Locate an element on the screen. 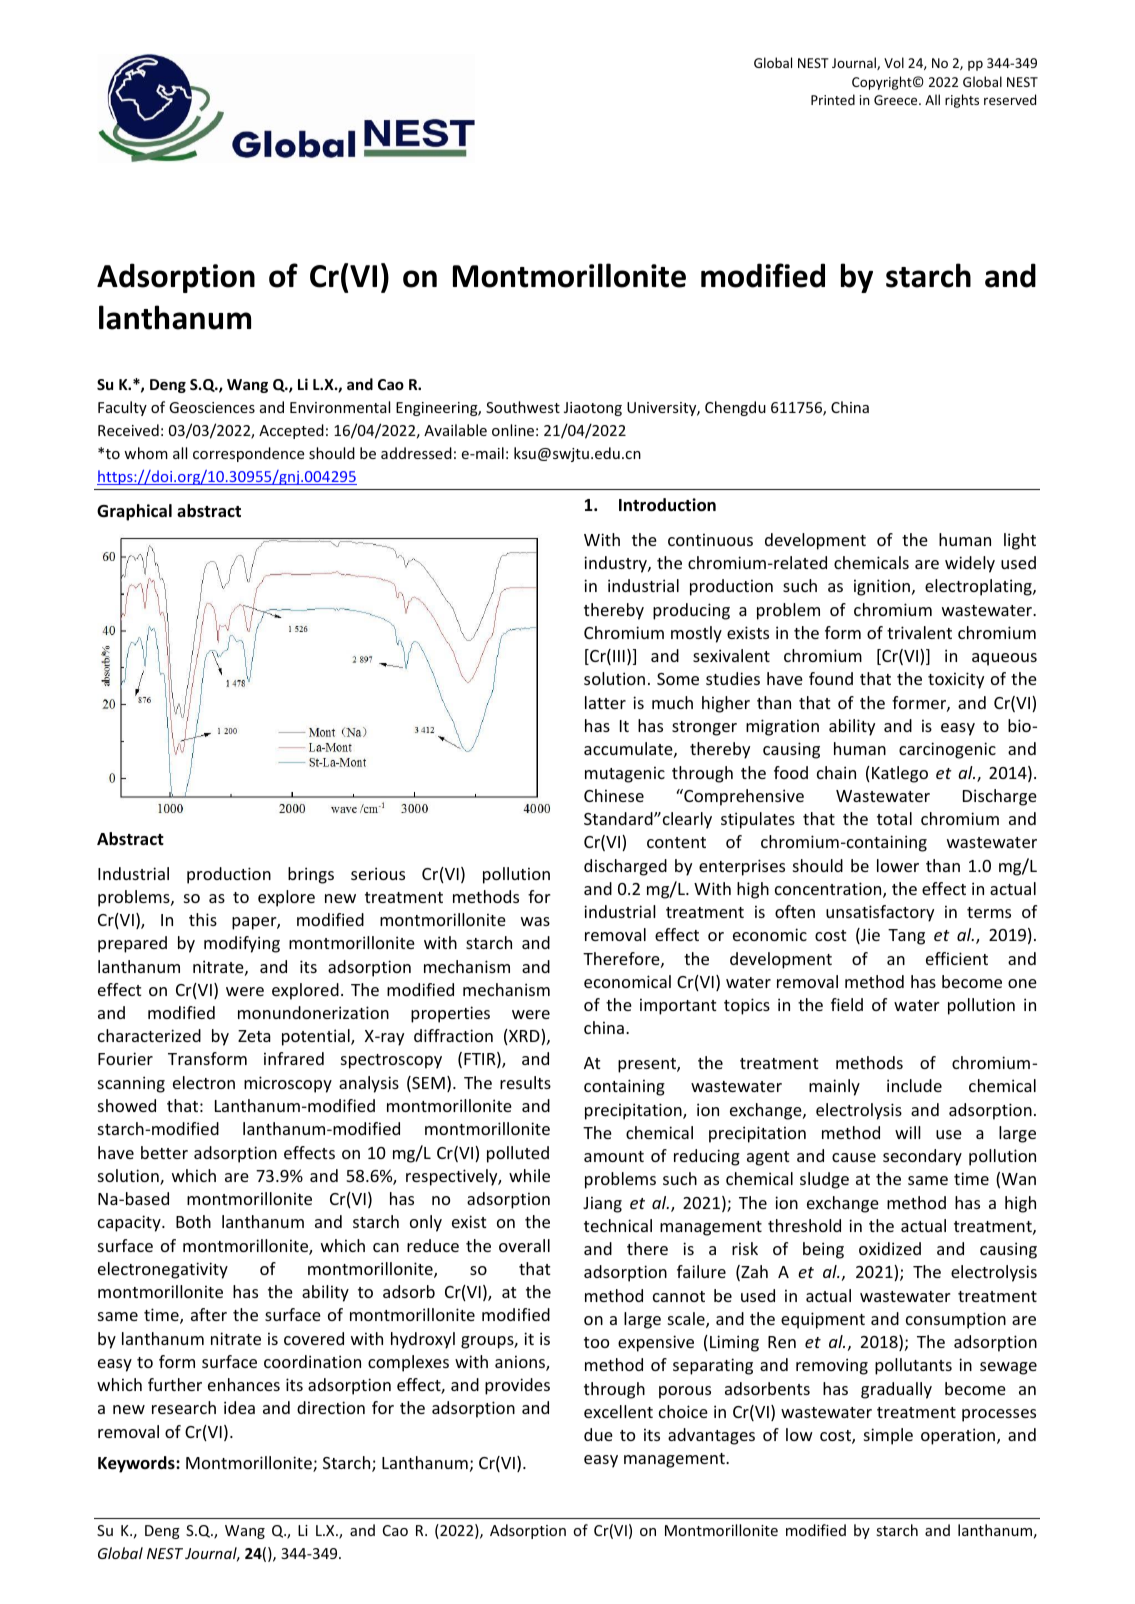 The width and height of the screenshot is (1135, 1604). Greece is located at coordinates (897, 100).
